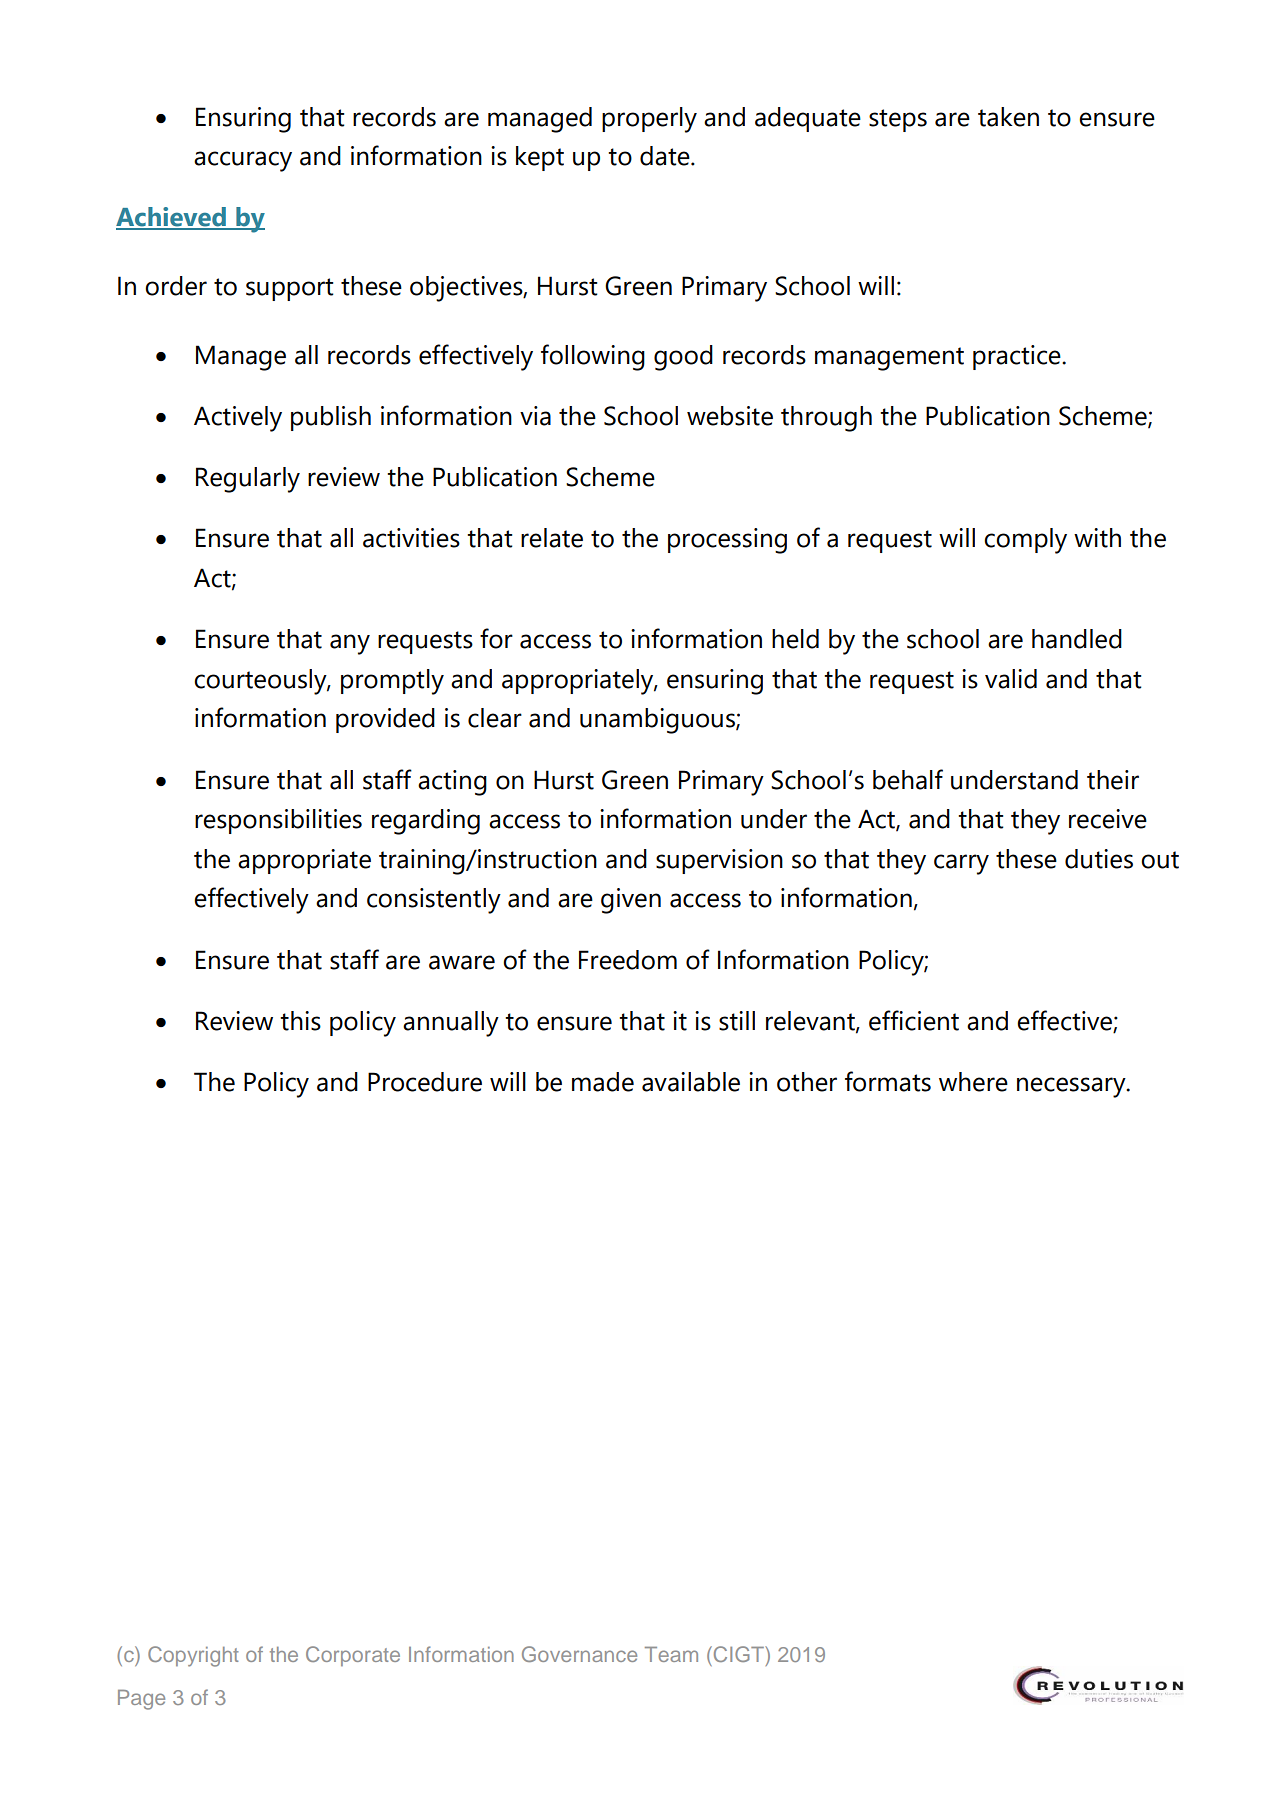 This document has height=1816, width=1284. Describe the element at coordinates (248, 480) in the document. I see `Regularly` at that location.
